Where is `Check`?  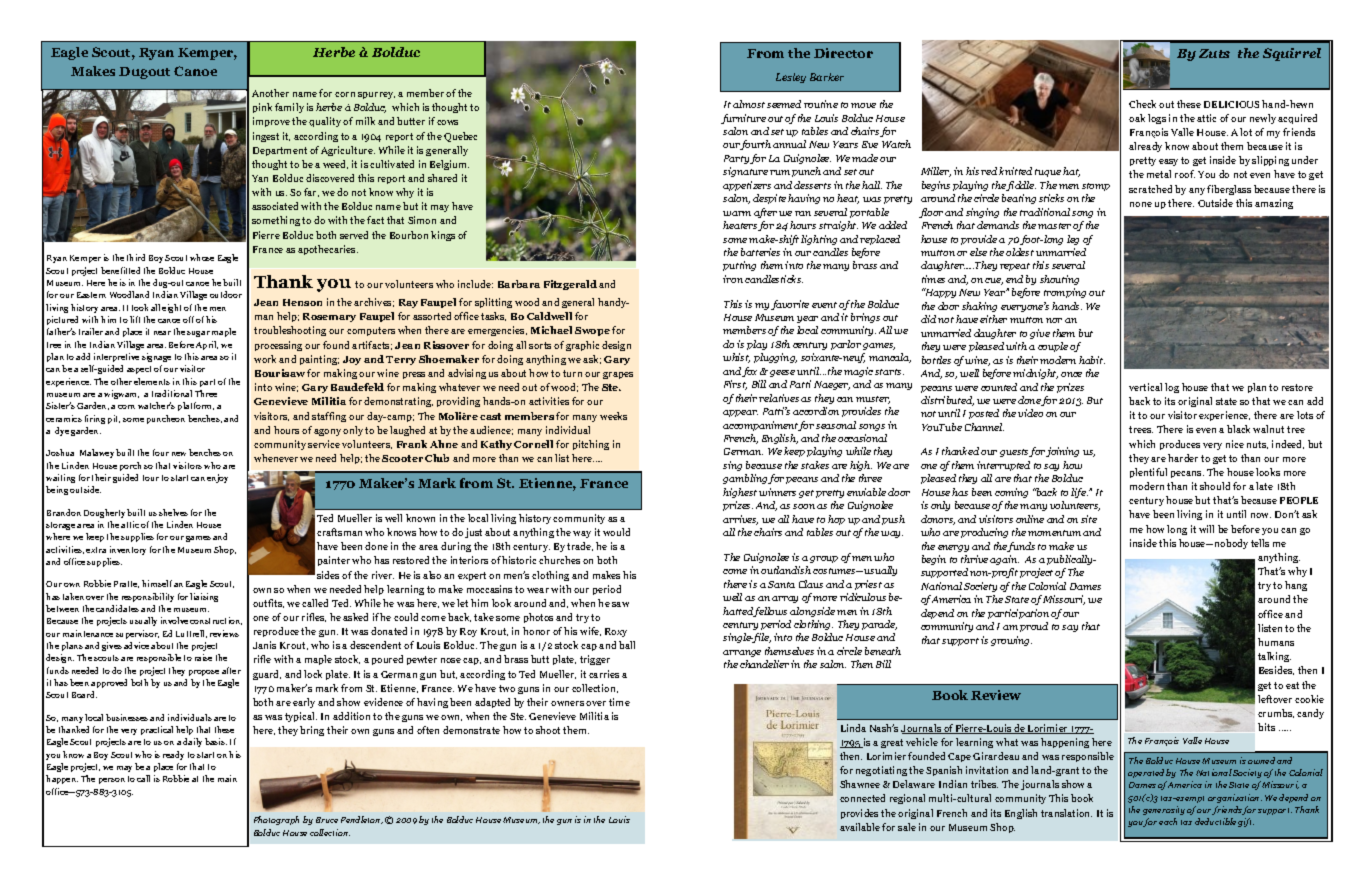 Check is located at coordinates (1142, 104).
